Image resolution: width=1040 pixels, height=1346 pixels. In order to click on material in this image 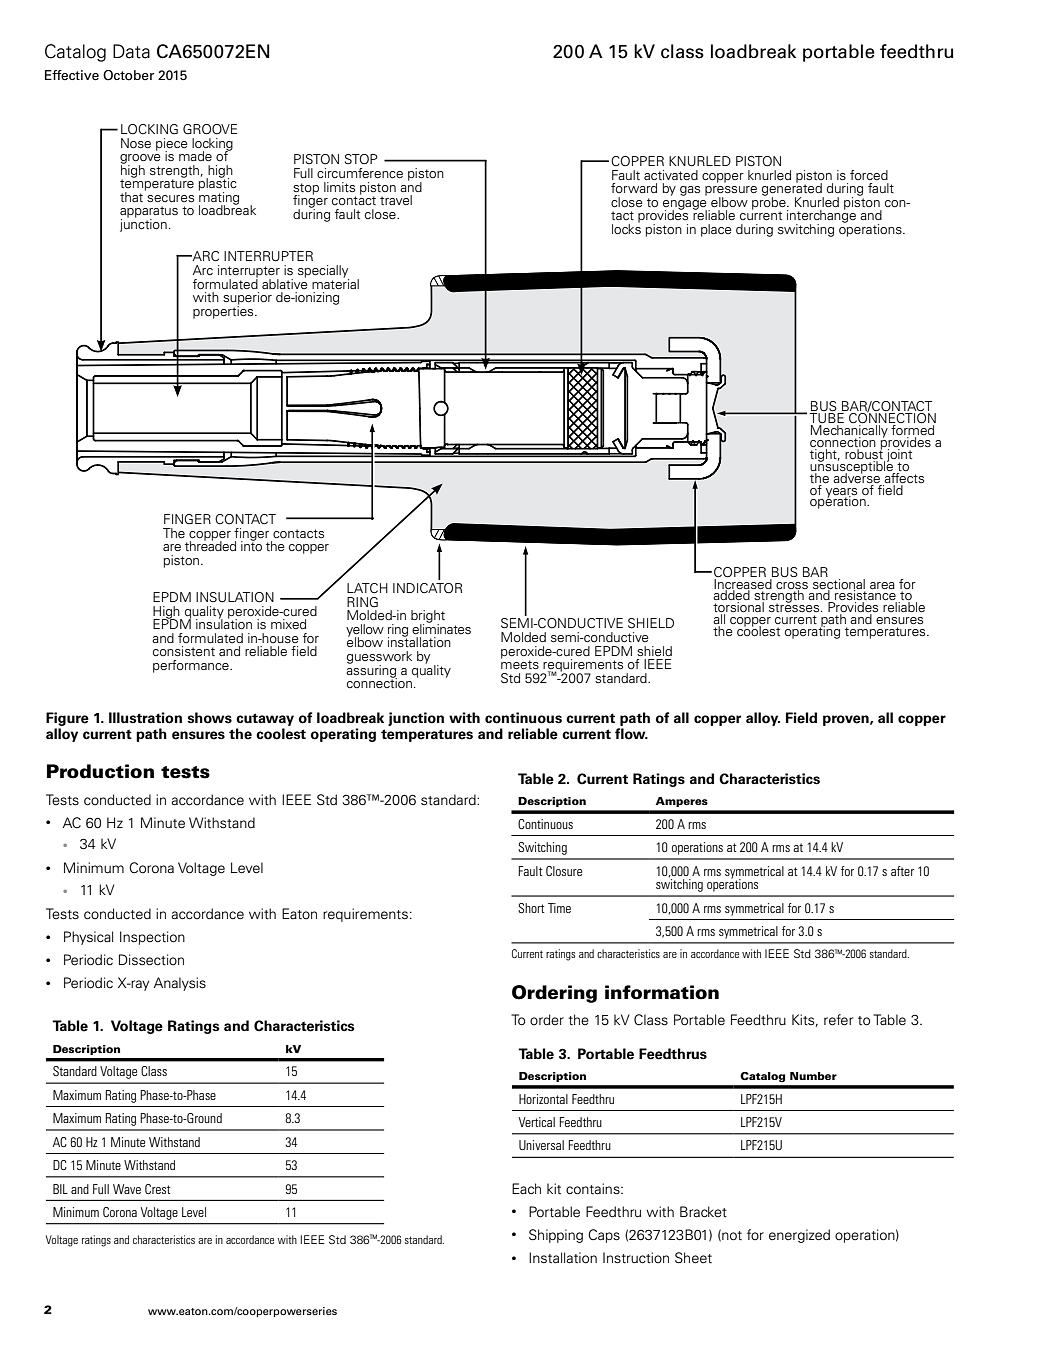, I will do `click(335, 282)`.
